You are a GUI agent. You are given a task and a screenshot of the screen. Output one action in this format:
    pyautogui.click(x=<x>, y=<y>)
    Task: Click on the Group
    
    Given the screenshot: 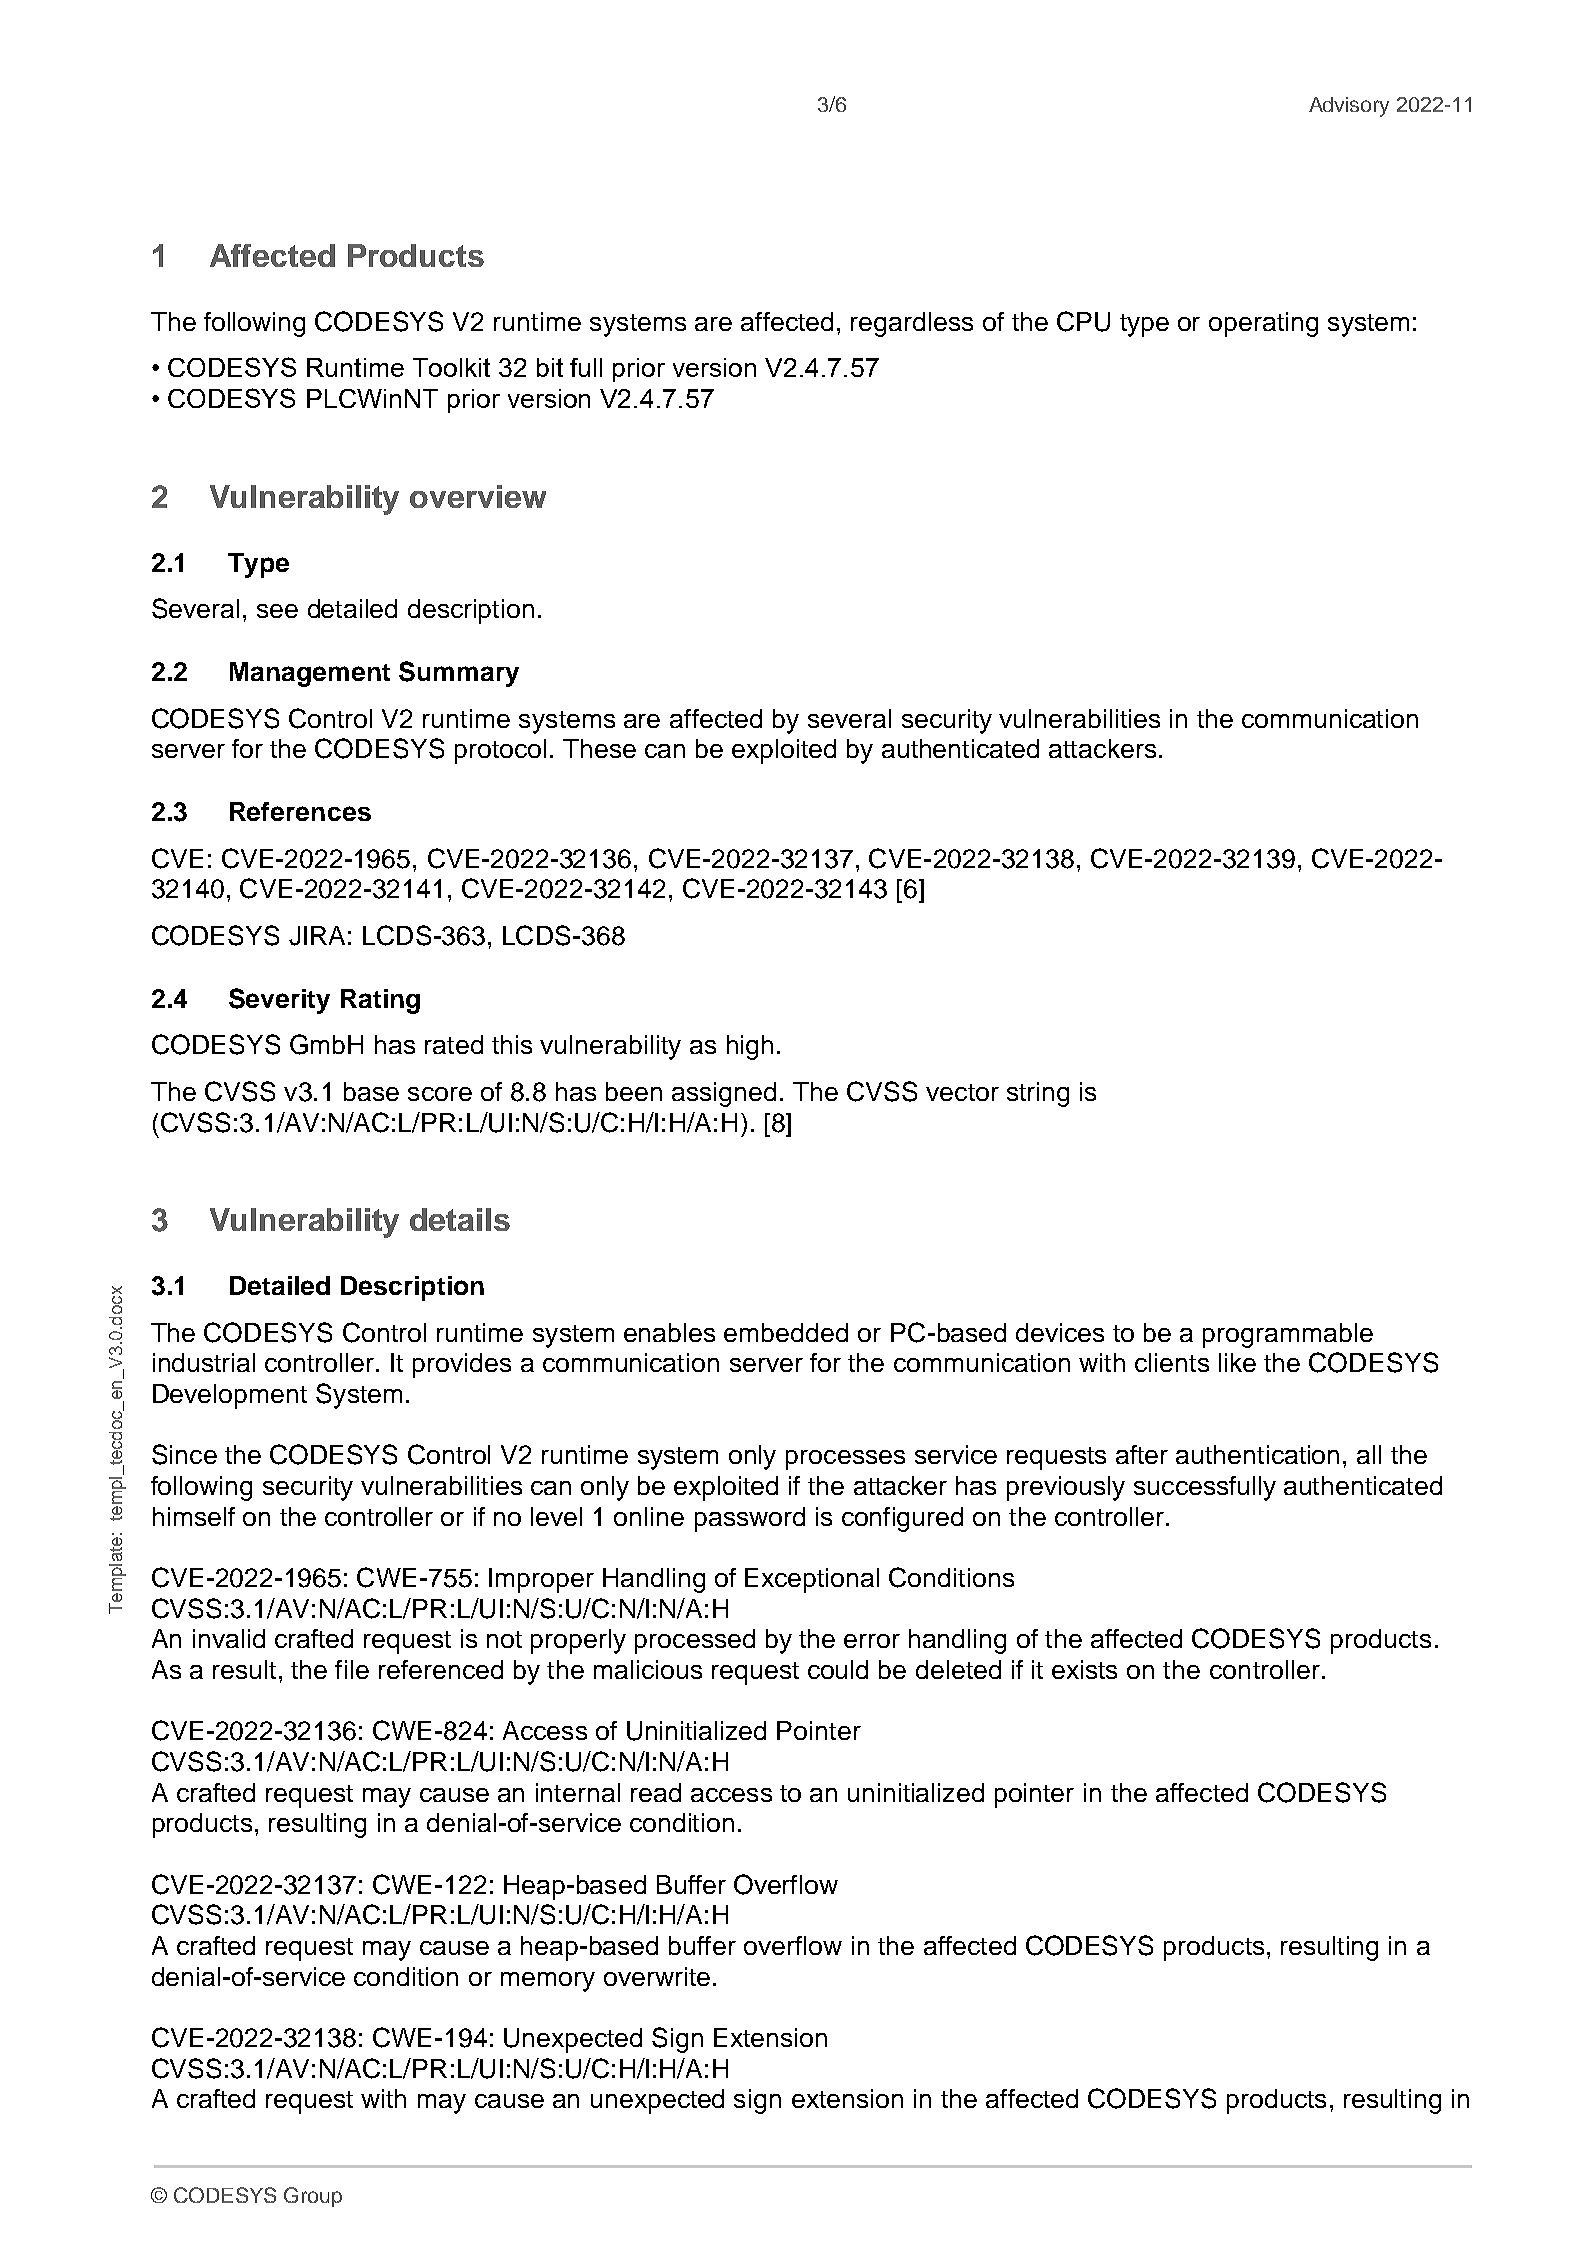 What is the action you would take?
    pyautogui.click(x=313, y=2197)
